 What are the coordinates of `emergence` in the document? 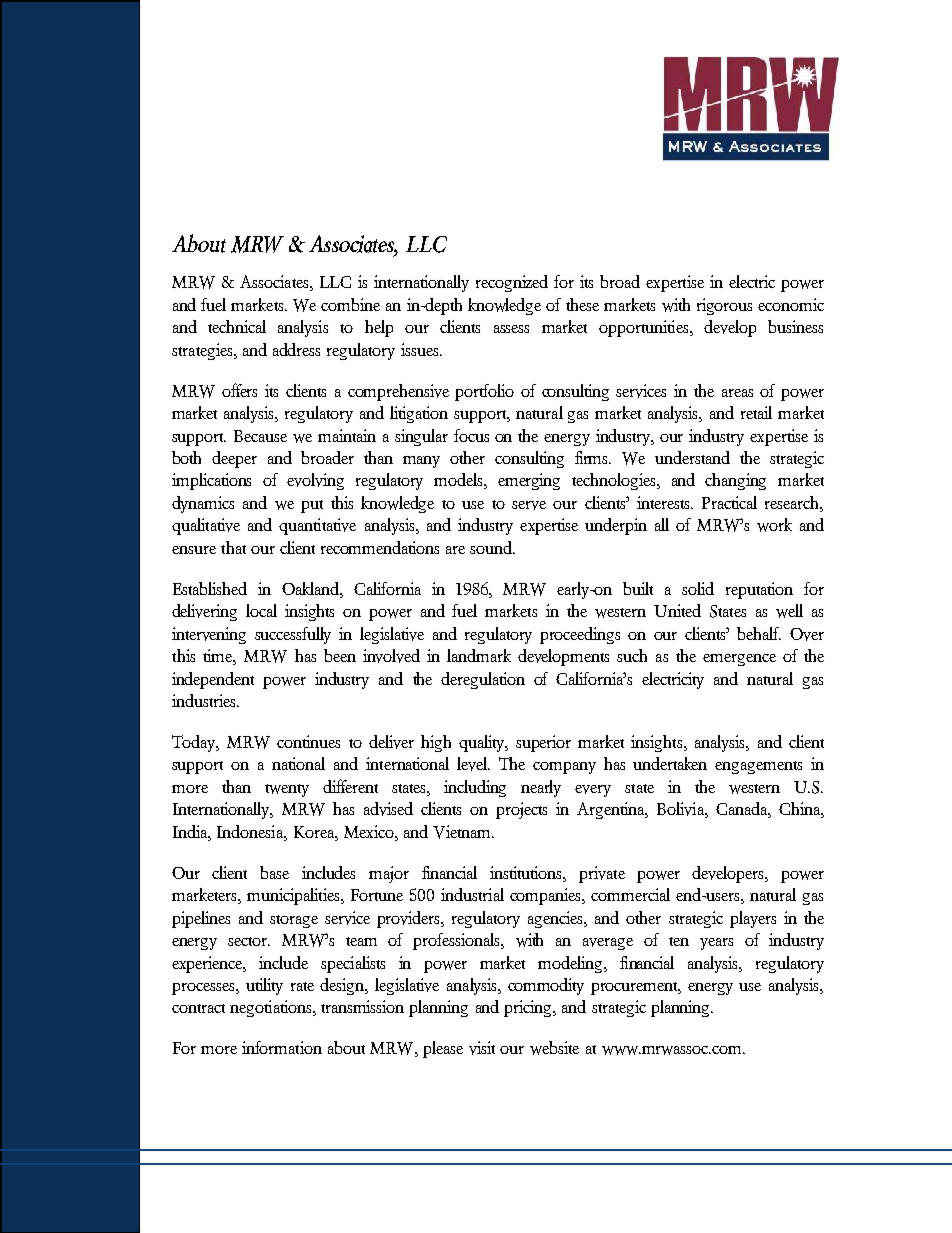 It's located at (739, 660).
